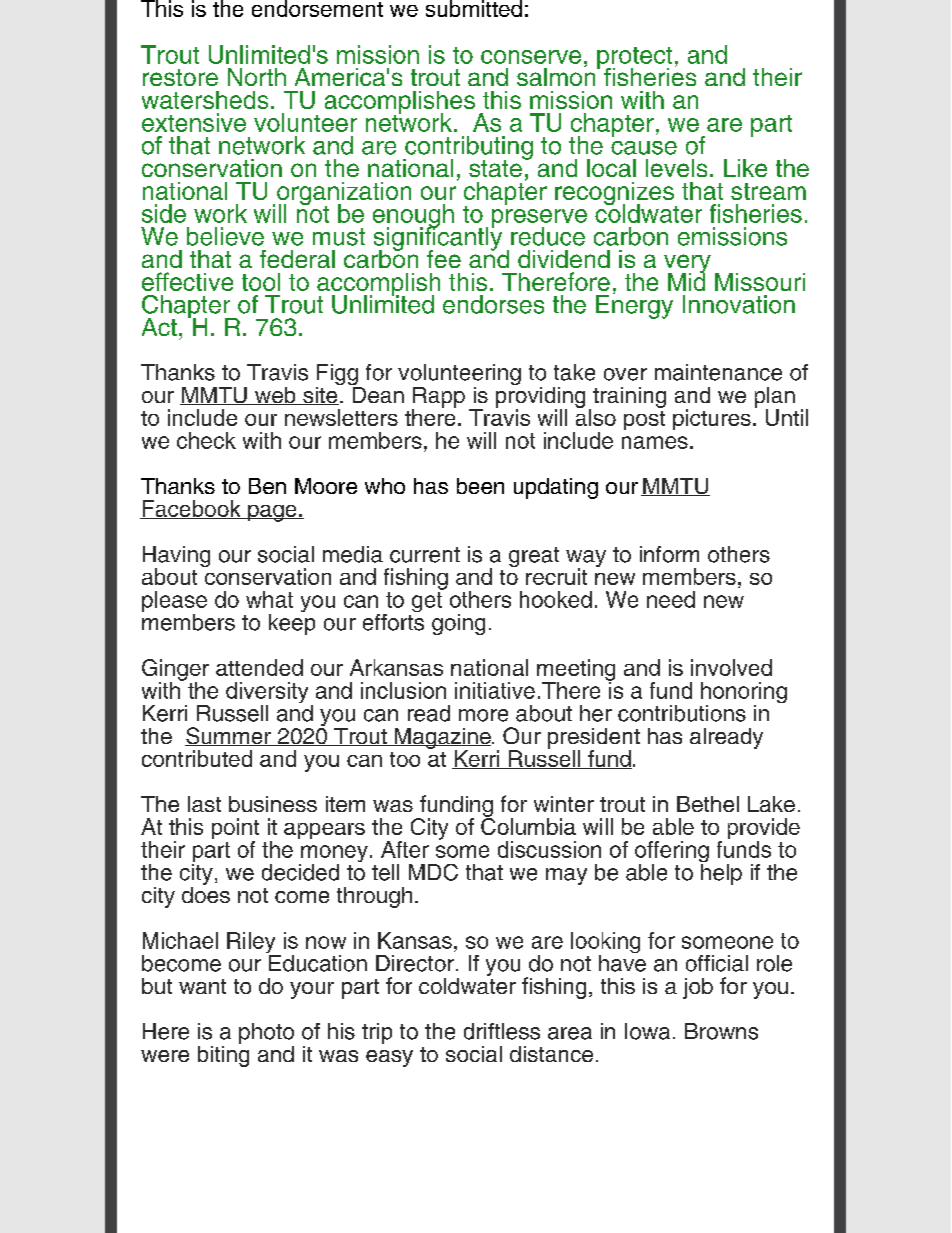 Image resolution: width=952 pixels, height=1233 pixels. What do you see at coordinates (634, 59) in the screenshot?
I see `protect` at bounding box center [634, 59].
